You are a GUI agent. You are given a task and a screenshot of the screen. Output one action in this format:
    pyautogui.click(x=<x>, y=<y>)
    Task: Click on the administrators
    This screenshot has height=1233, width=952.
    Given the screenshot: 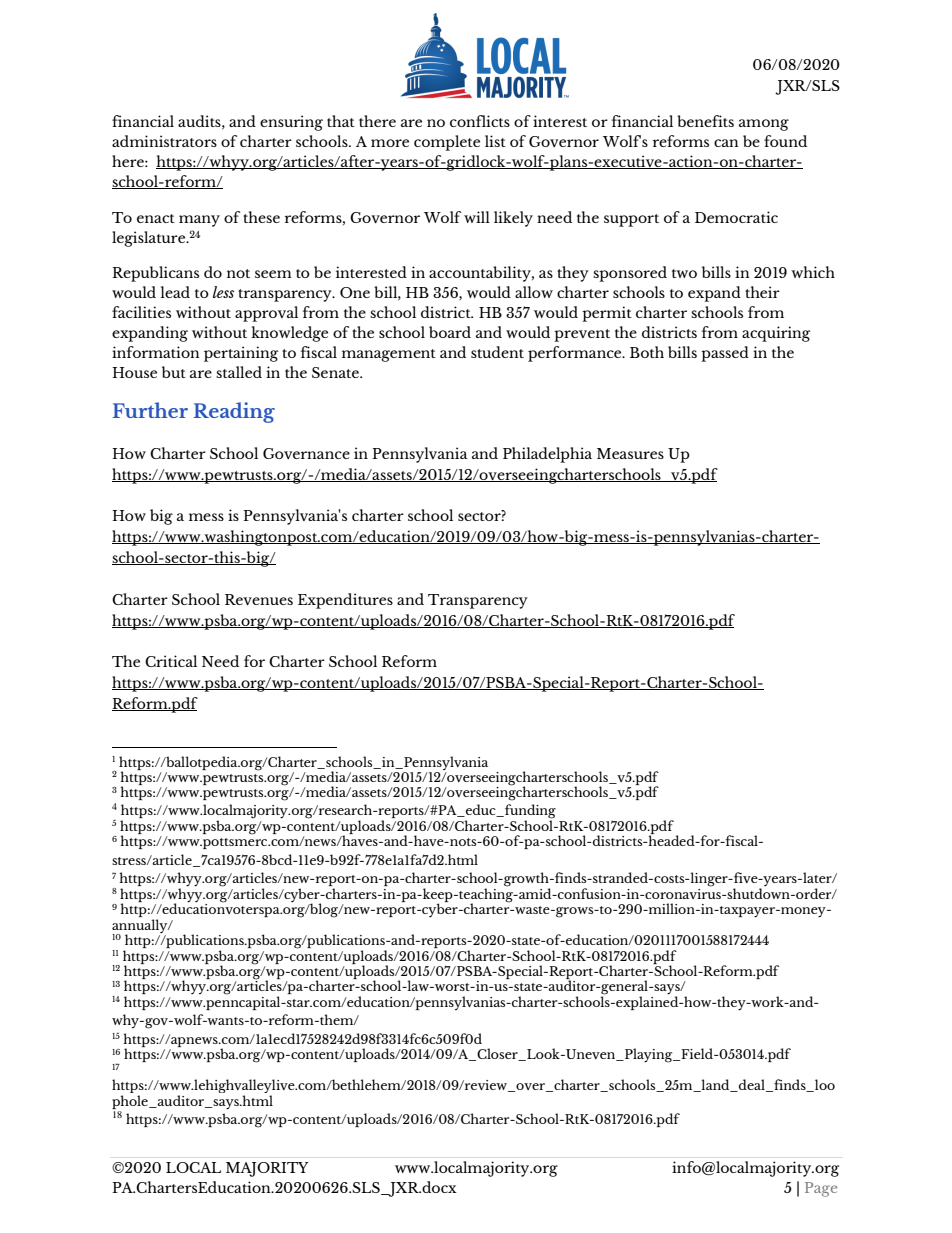 What is the action you would take?
    pyautogui.click(x=164, y=141)
